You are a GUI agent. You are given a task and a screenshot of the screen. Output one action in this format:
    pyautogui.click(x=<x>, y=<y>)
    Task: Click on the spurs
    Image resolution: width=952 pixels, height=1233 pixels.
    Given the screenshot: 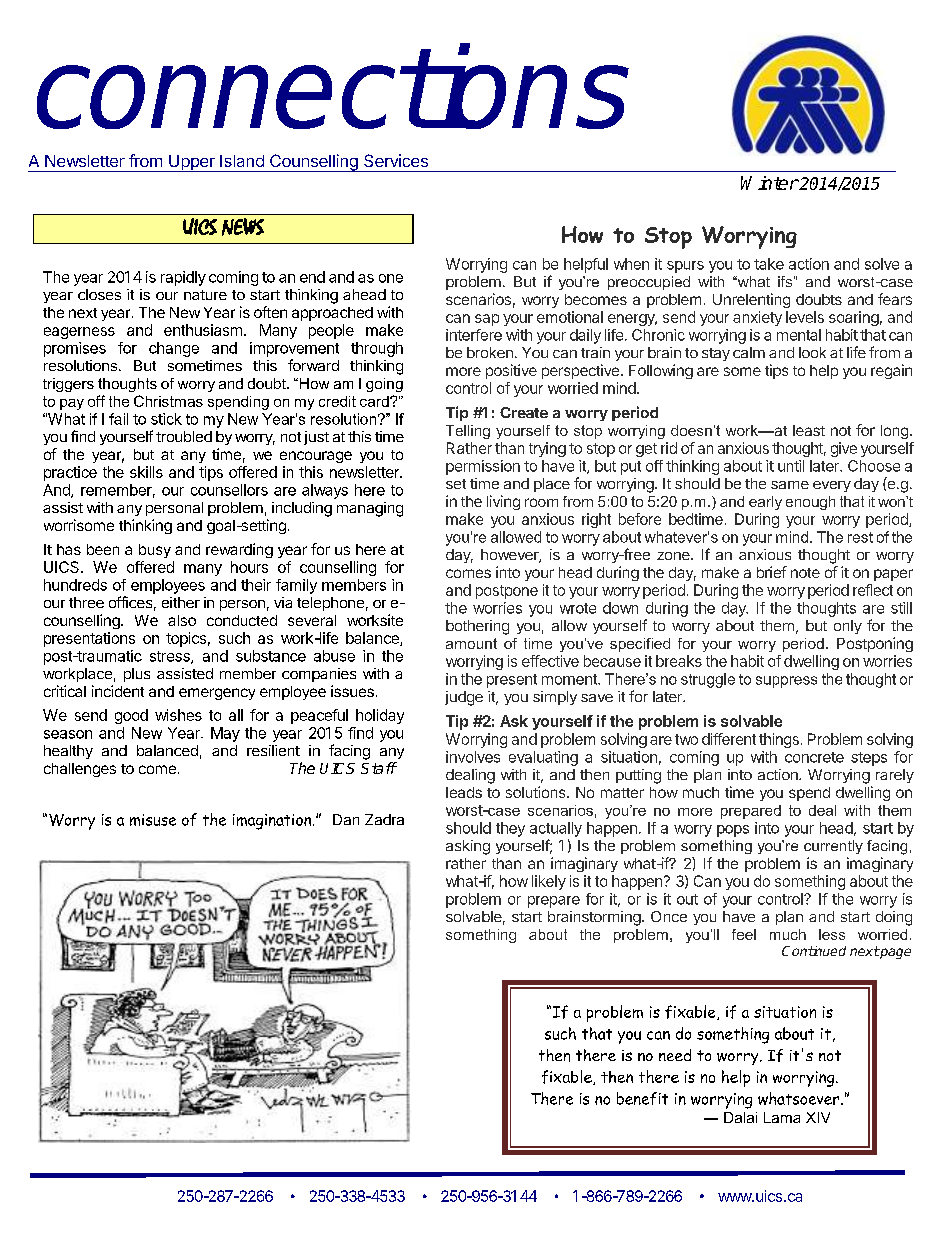 What is the action you would take?
    pyautogui.click(x=685, y=267)
